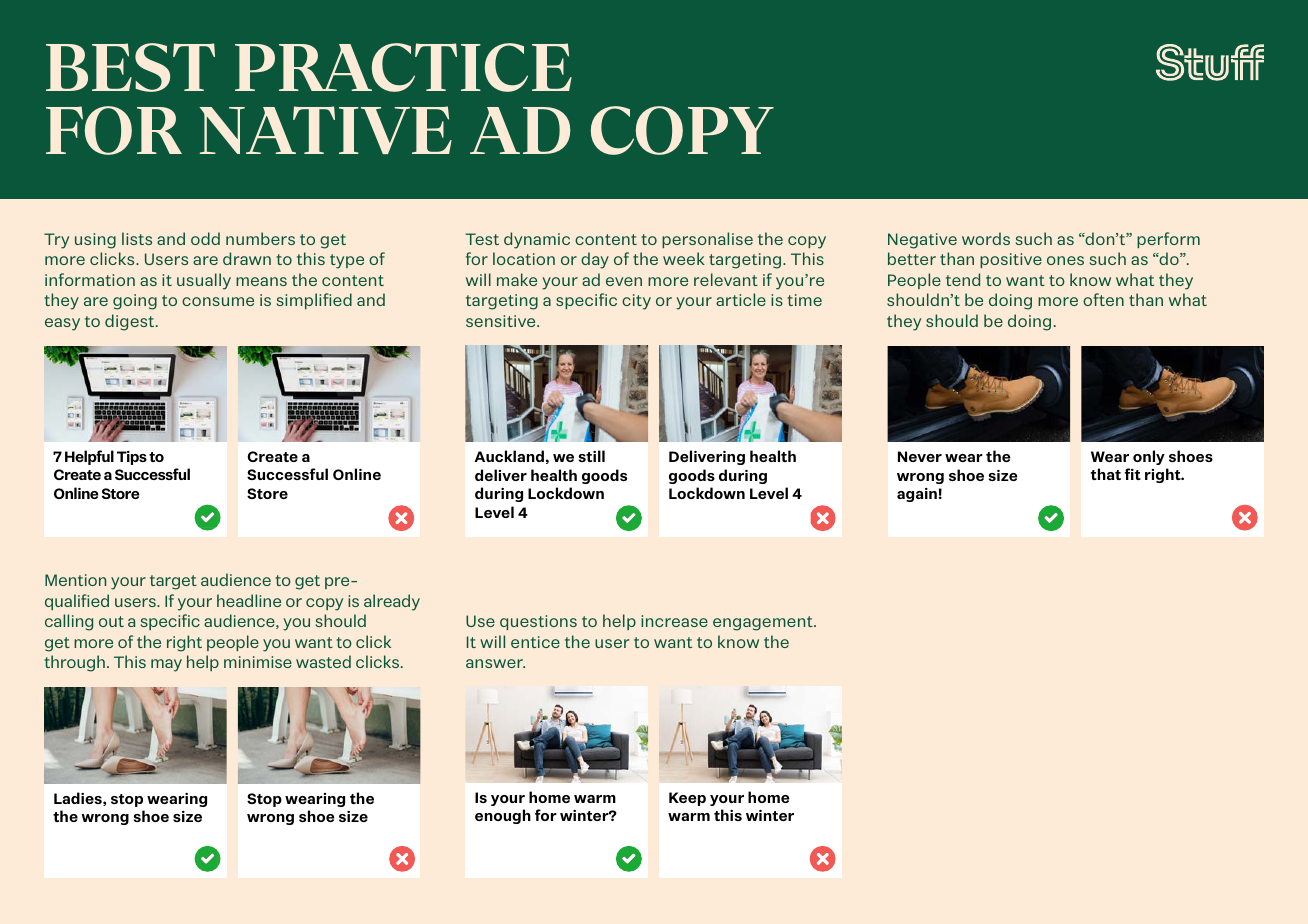  I want to click on city, so click(636, 302).
